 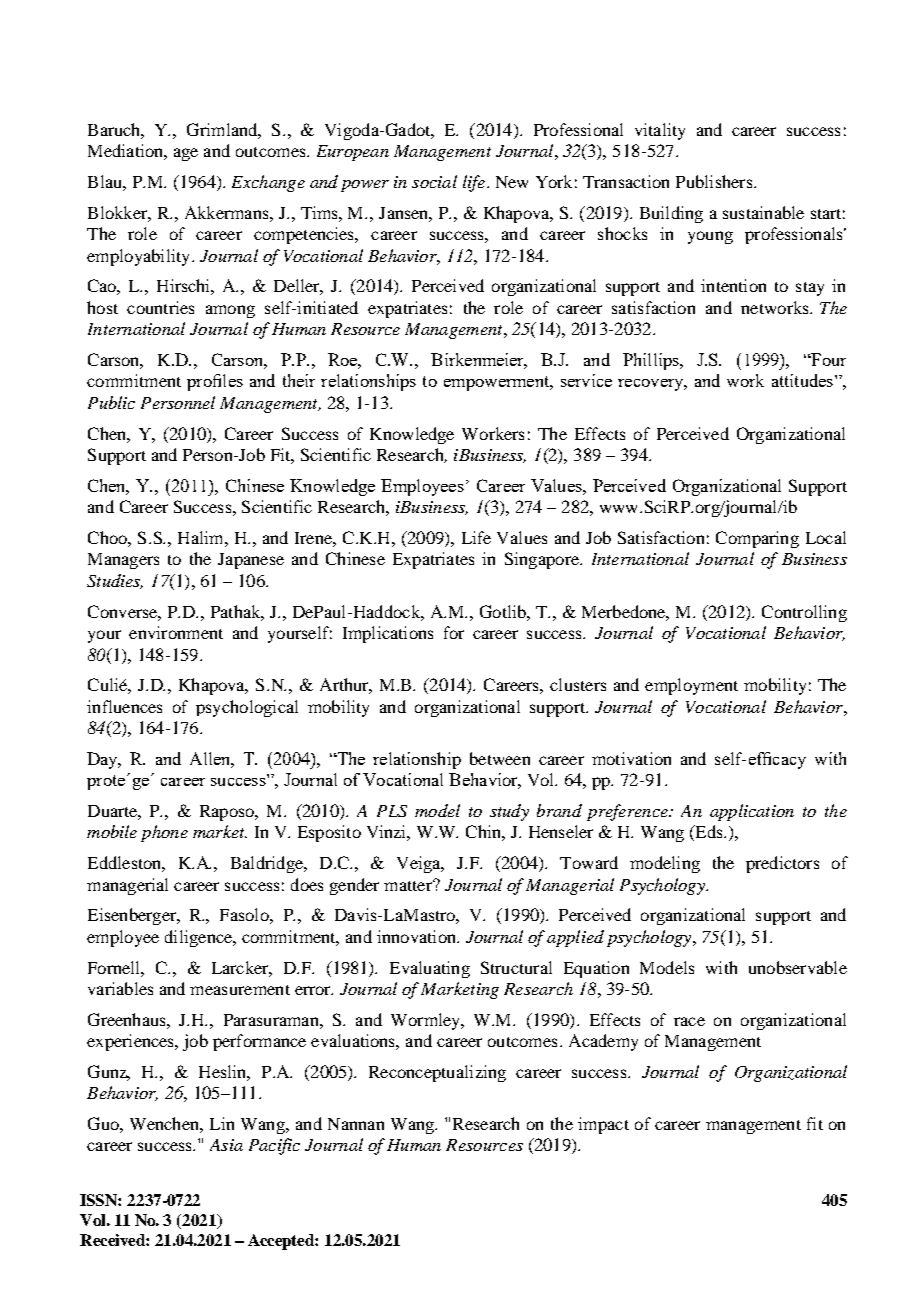 I want to click on Asia, so click(x=226, y=1145).
